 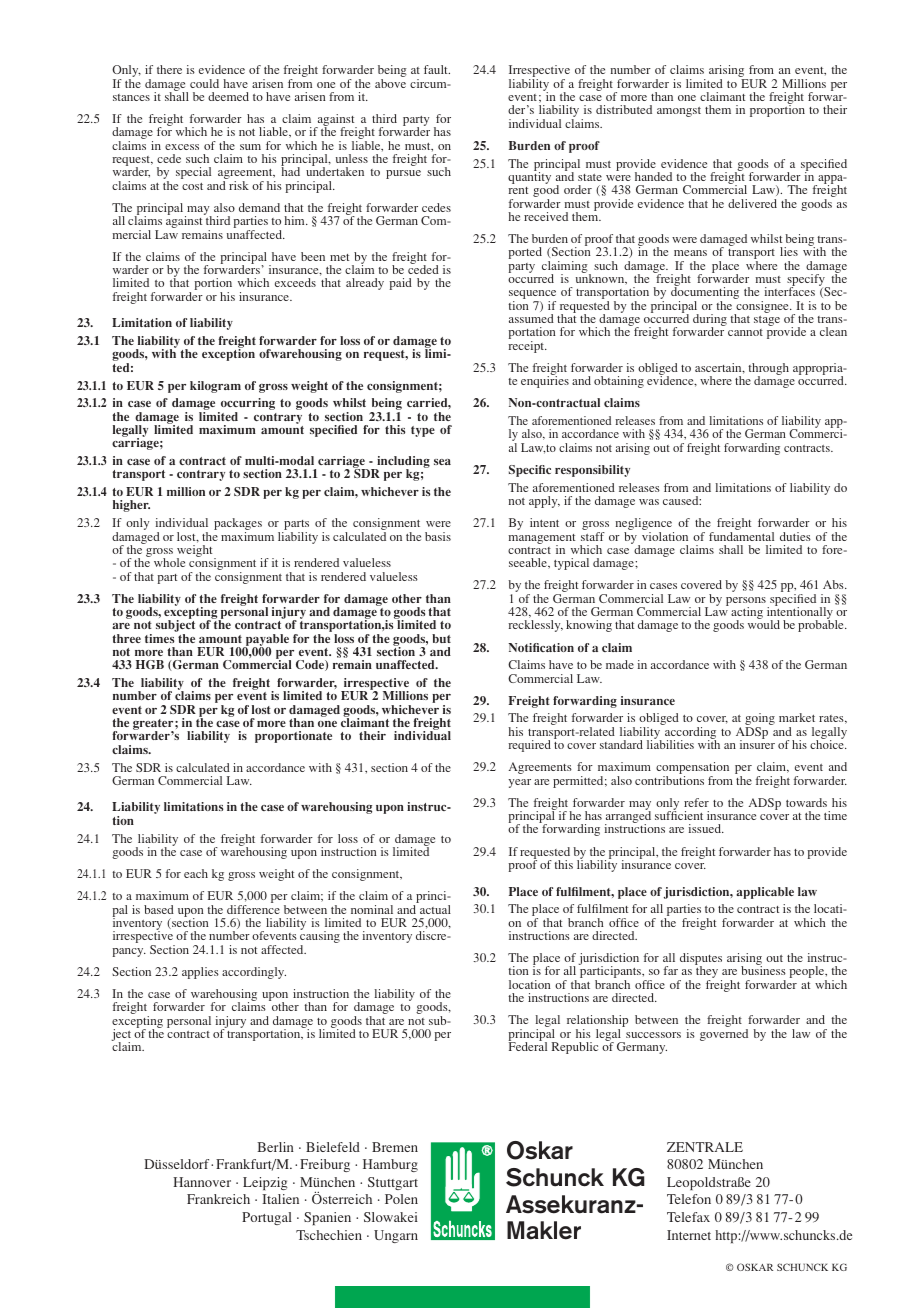 I want to click on Telefon, so click(x=689, y=1199).
